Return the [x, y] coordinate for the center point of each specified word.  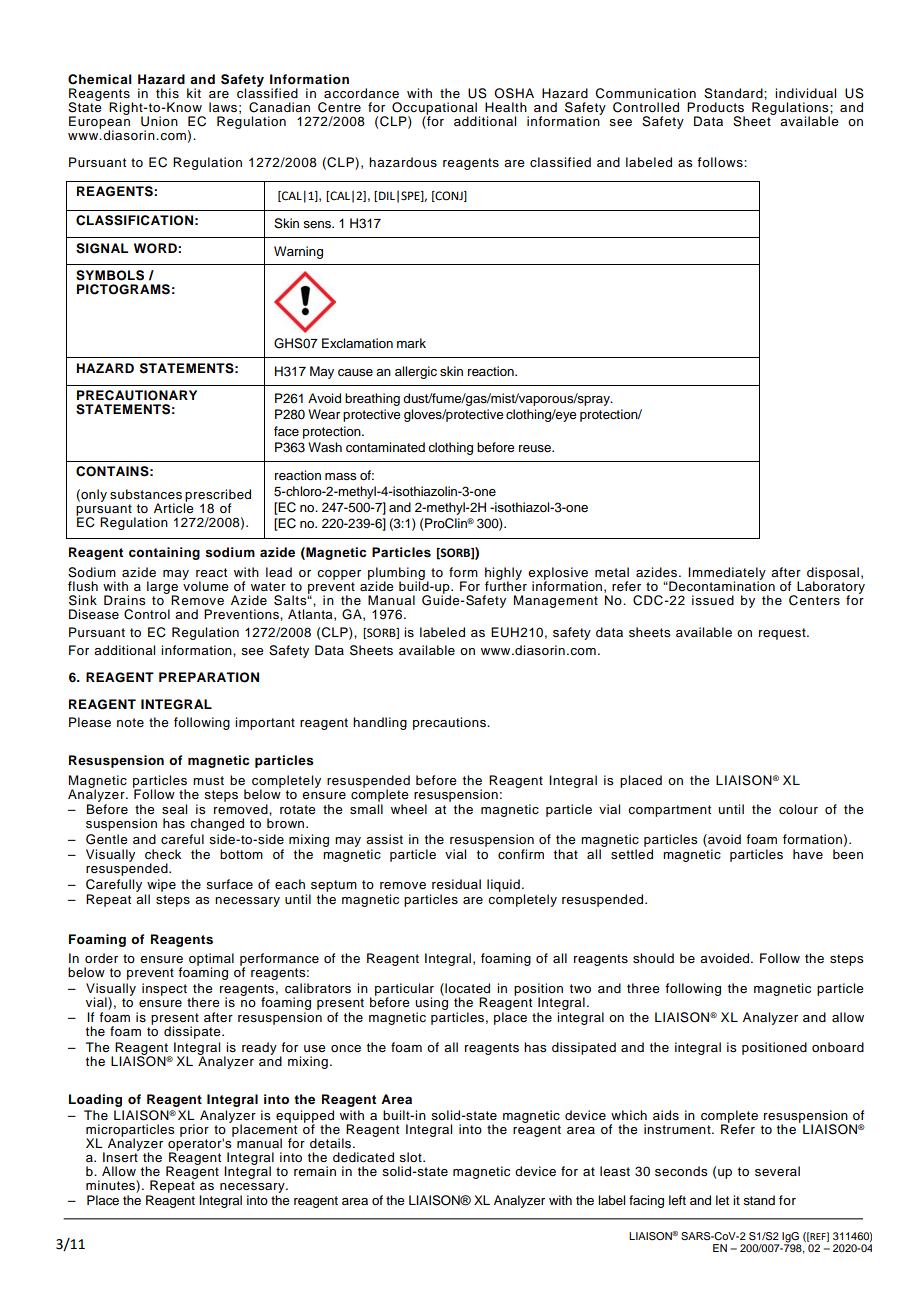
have [808, 854]
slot [411, 1157]
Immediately [727, 574]
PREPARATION [209, 677]
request [783, 634]
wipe [161, 885]
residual [456, 884]
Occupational [434, 109]
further [506, 585]
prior [194, 1130]
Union [159, 121]
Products [715, 107]
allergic [416, 372]
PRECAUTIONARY [137, 395]
